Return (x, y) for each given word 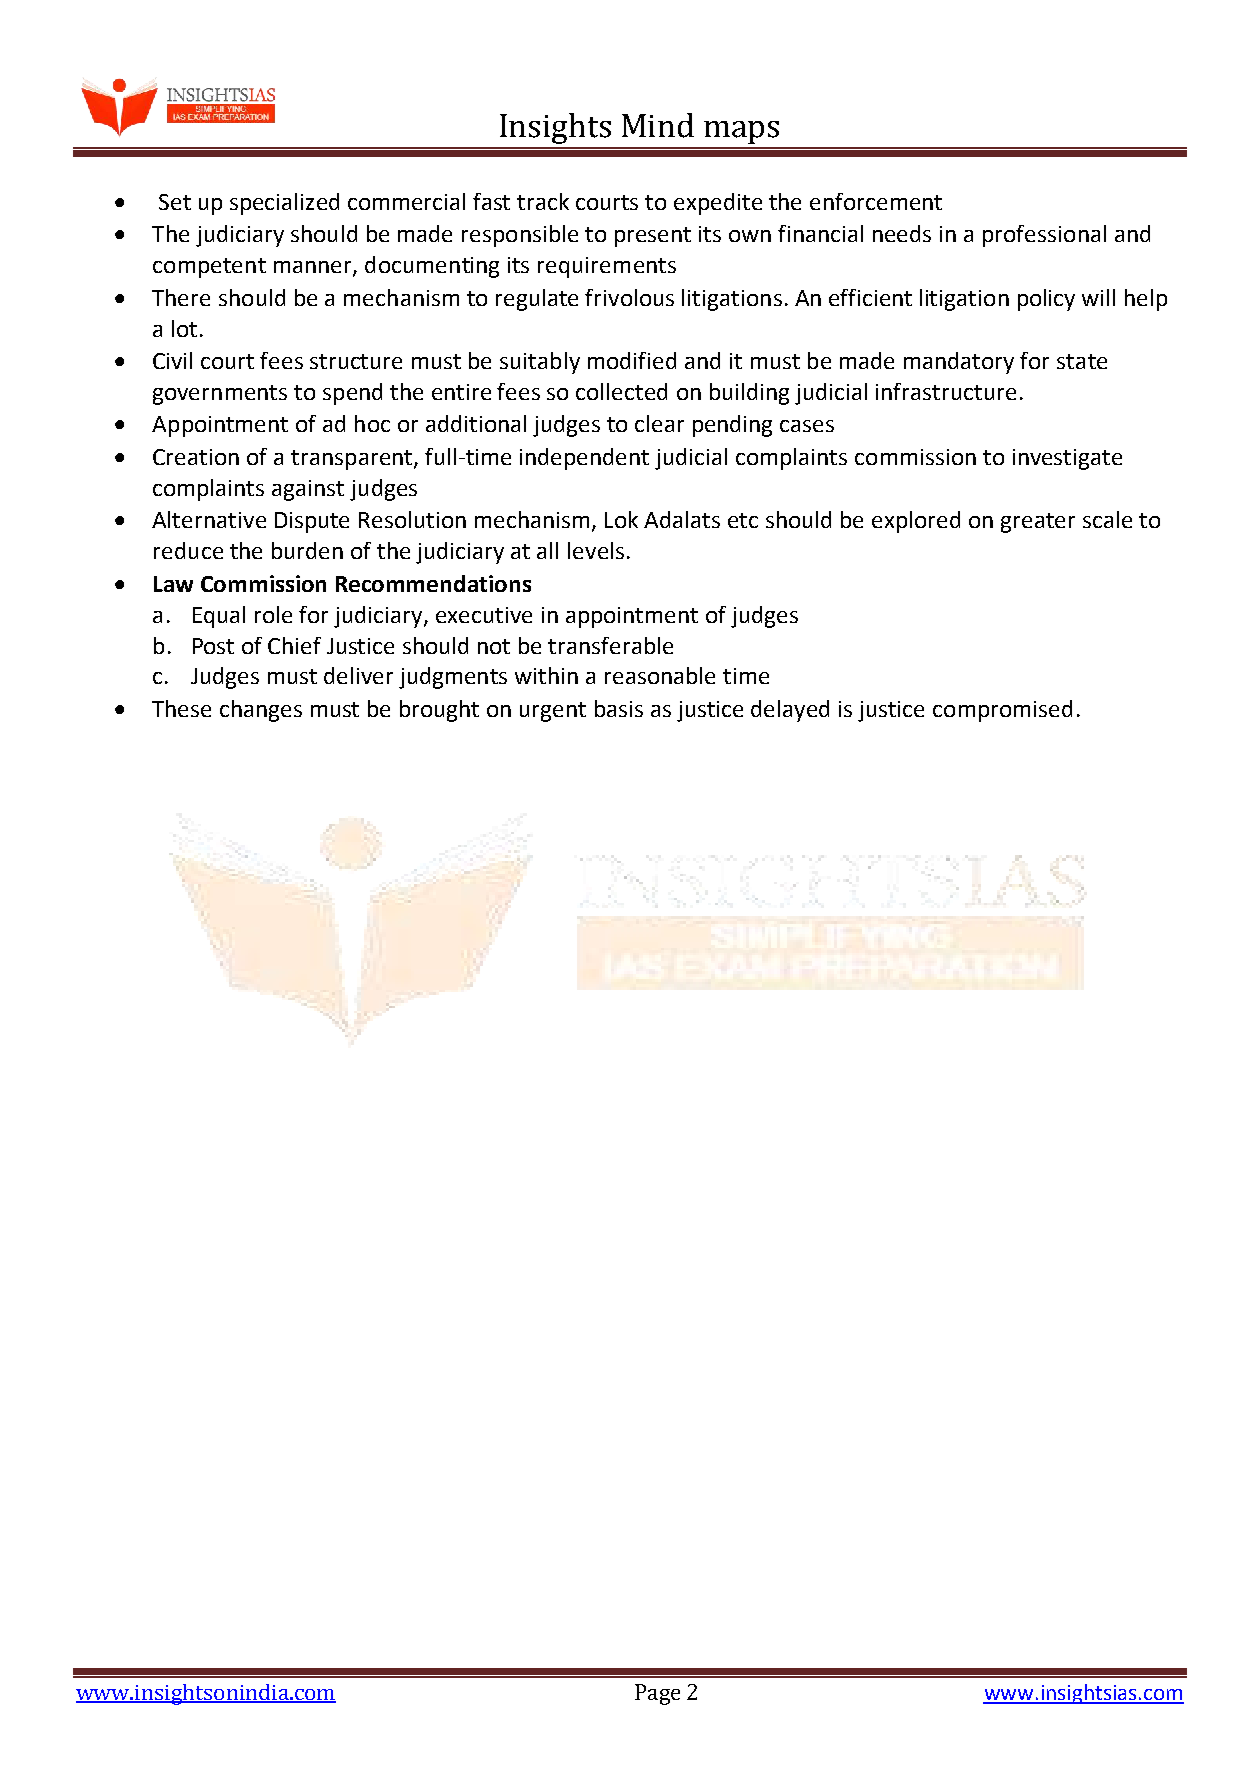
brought (439, 711)
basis (619, 708)
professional (1044, 236)
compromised (1002, 711)
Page (657, 1694)
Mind (658, 125)
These (181, 708)
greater (1038, 523)
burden (307, 550)
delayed (790, 711)
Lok (621, 519)
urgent (553, 712)
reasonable (660, 675)
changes (261, 711)
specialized (284, 204)
